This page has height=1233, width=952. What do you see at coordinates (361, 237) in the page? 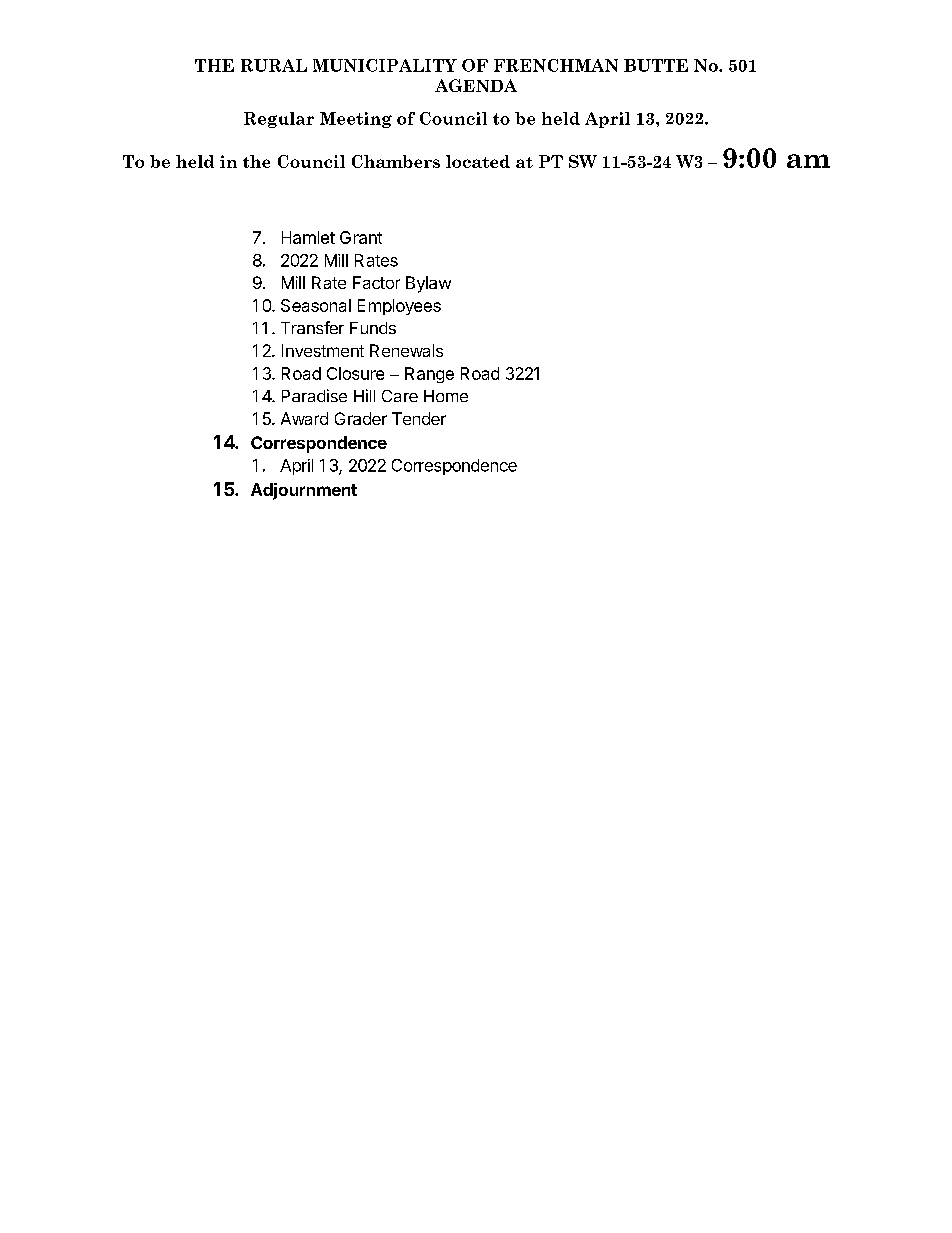
I see `Grant` at bounding box center [361, 237].
